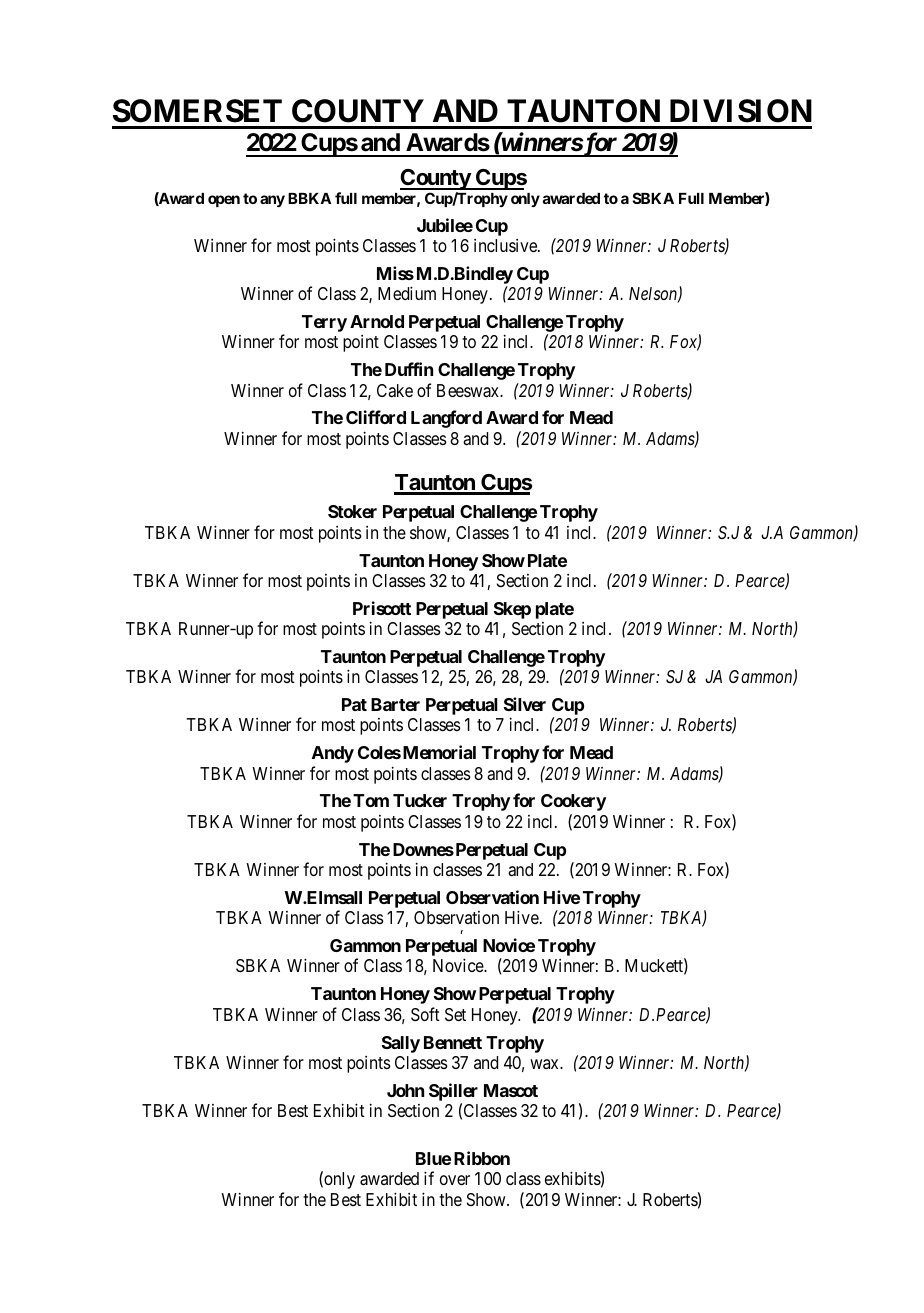  I want to click on Barter, so click(395, 704).
